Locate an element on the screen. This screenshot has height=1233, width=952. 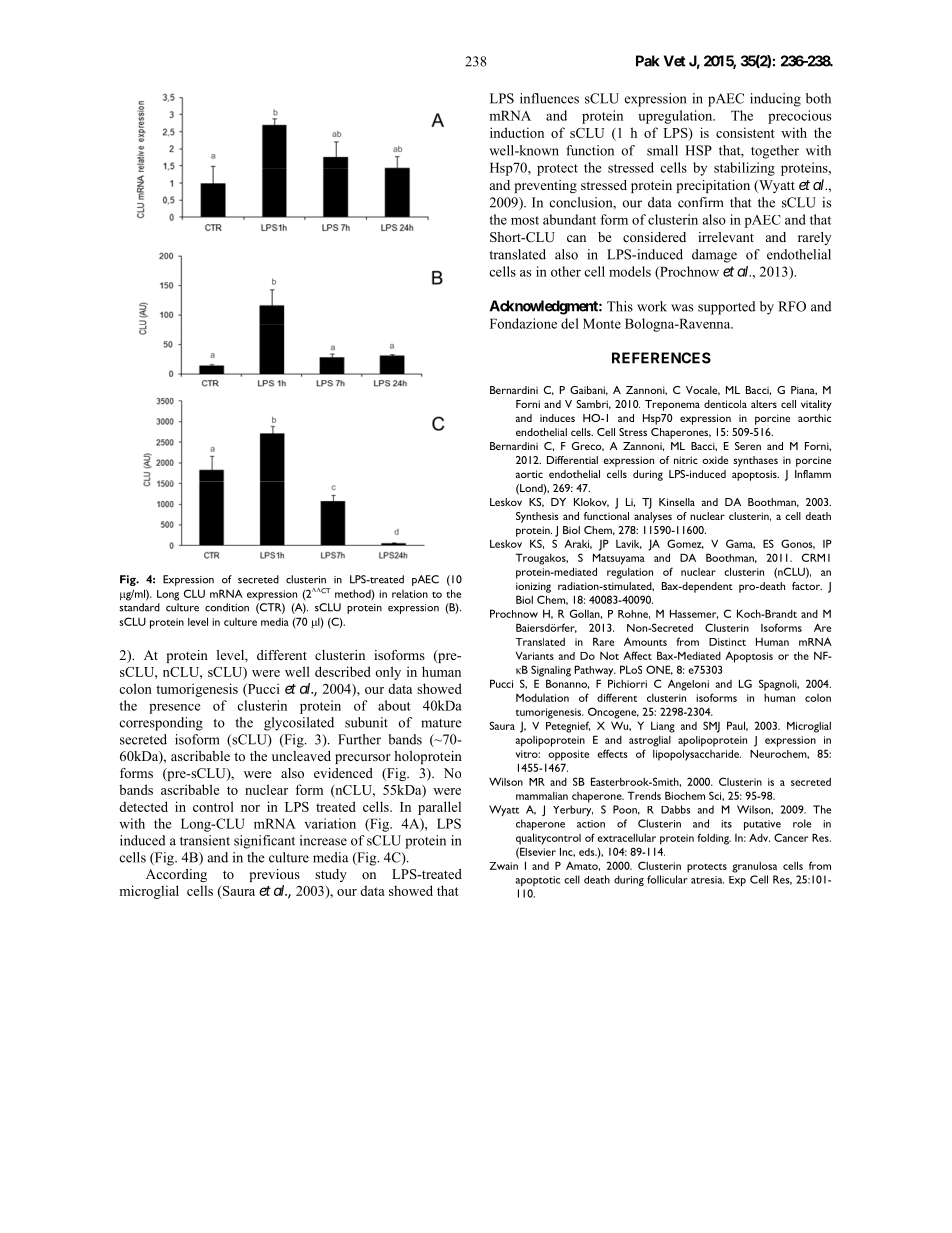
granulosa is located at coordinates (754, 867).
